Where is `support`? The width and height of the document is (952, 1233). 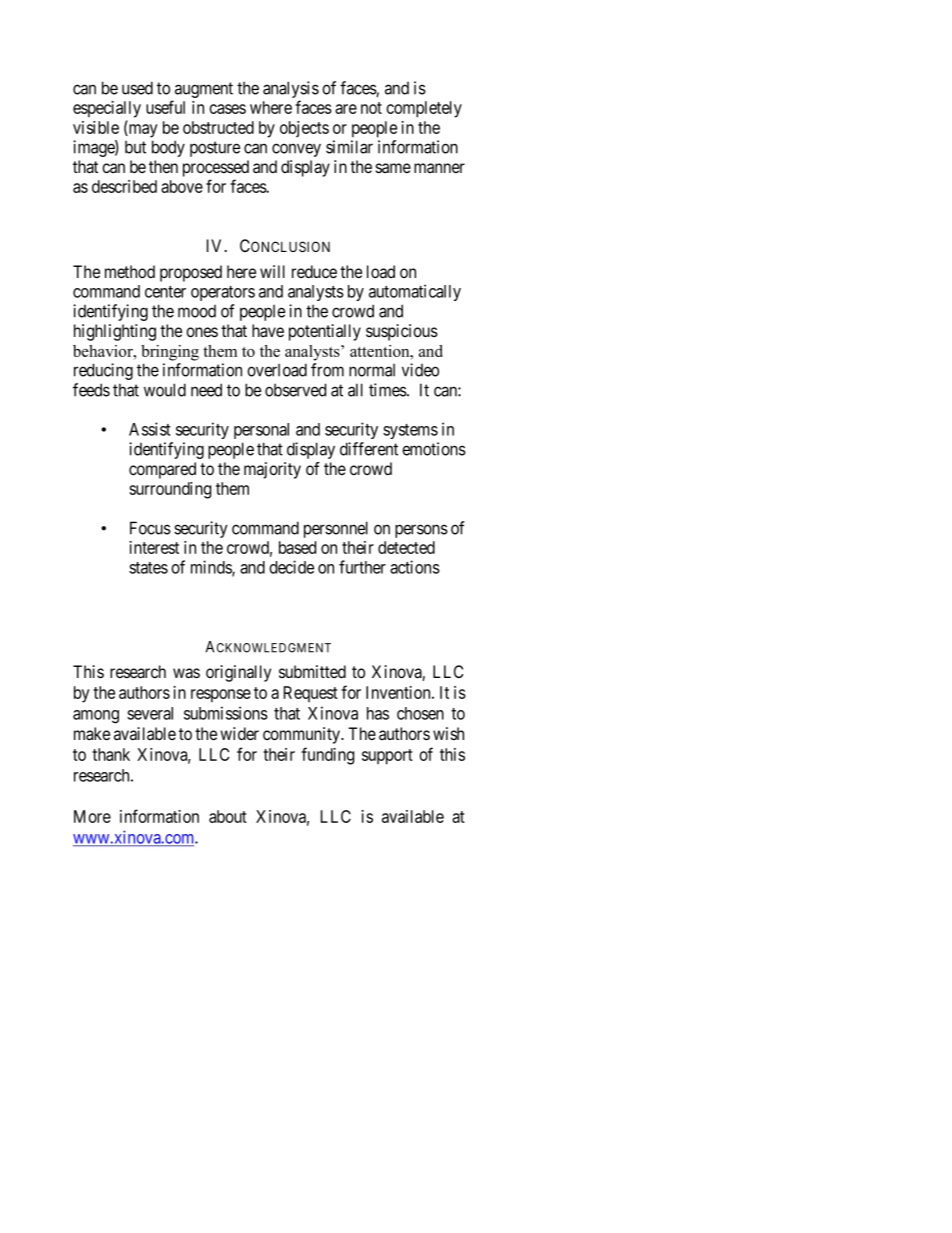
support is located at coordinates (387, 757).
